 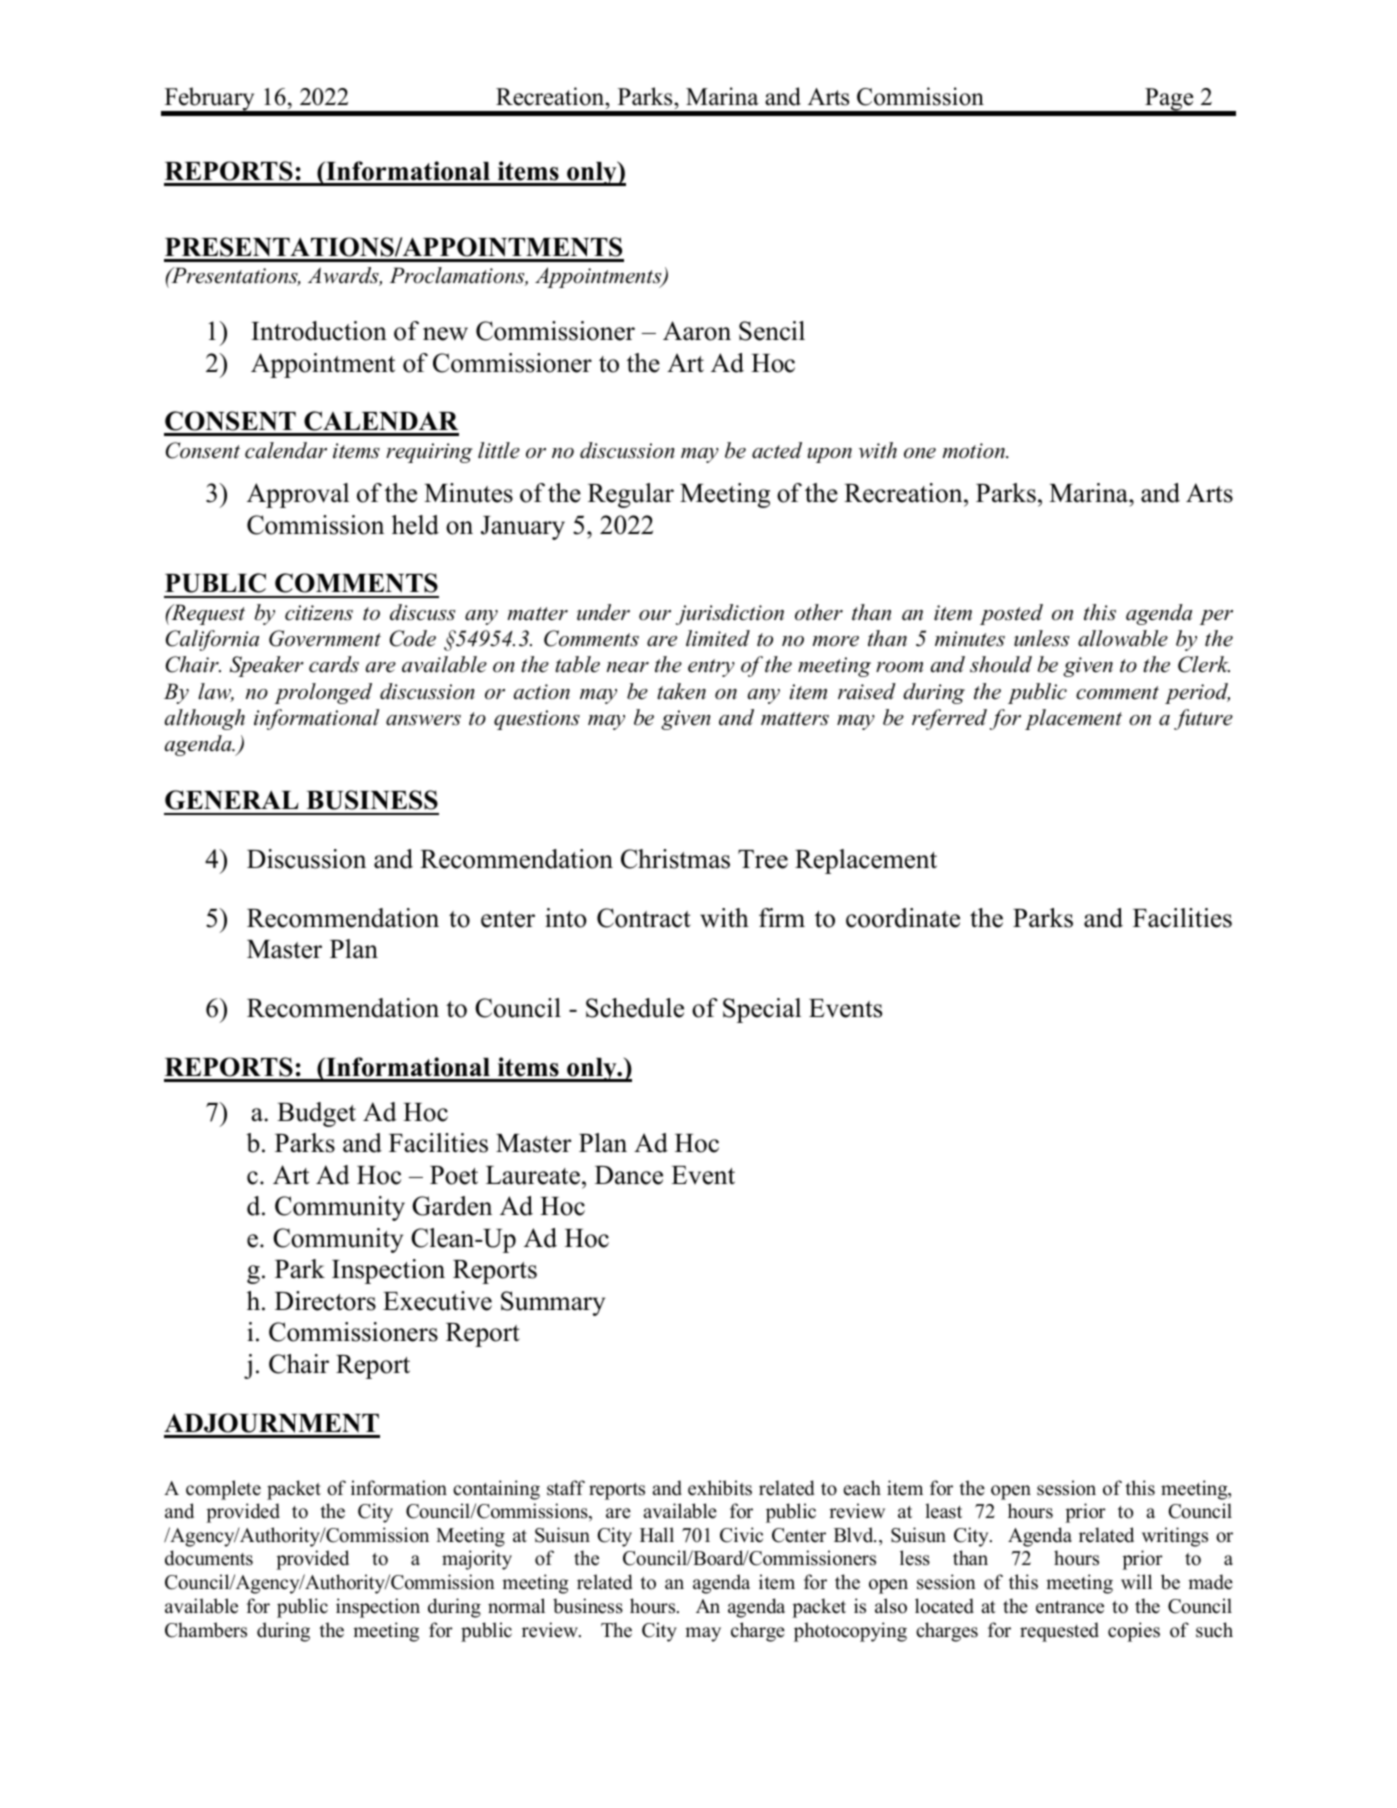 I want to click on Introduction, so click(x=319, y=331).
